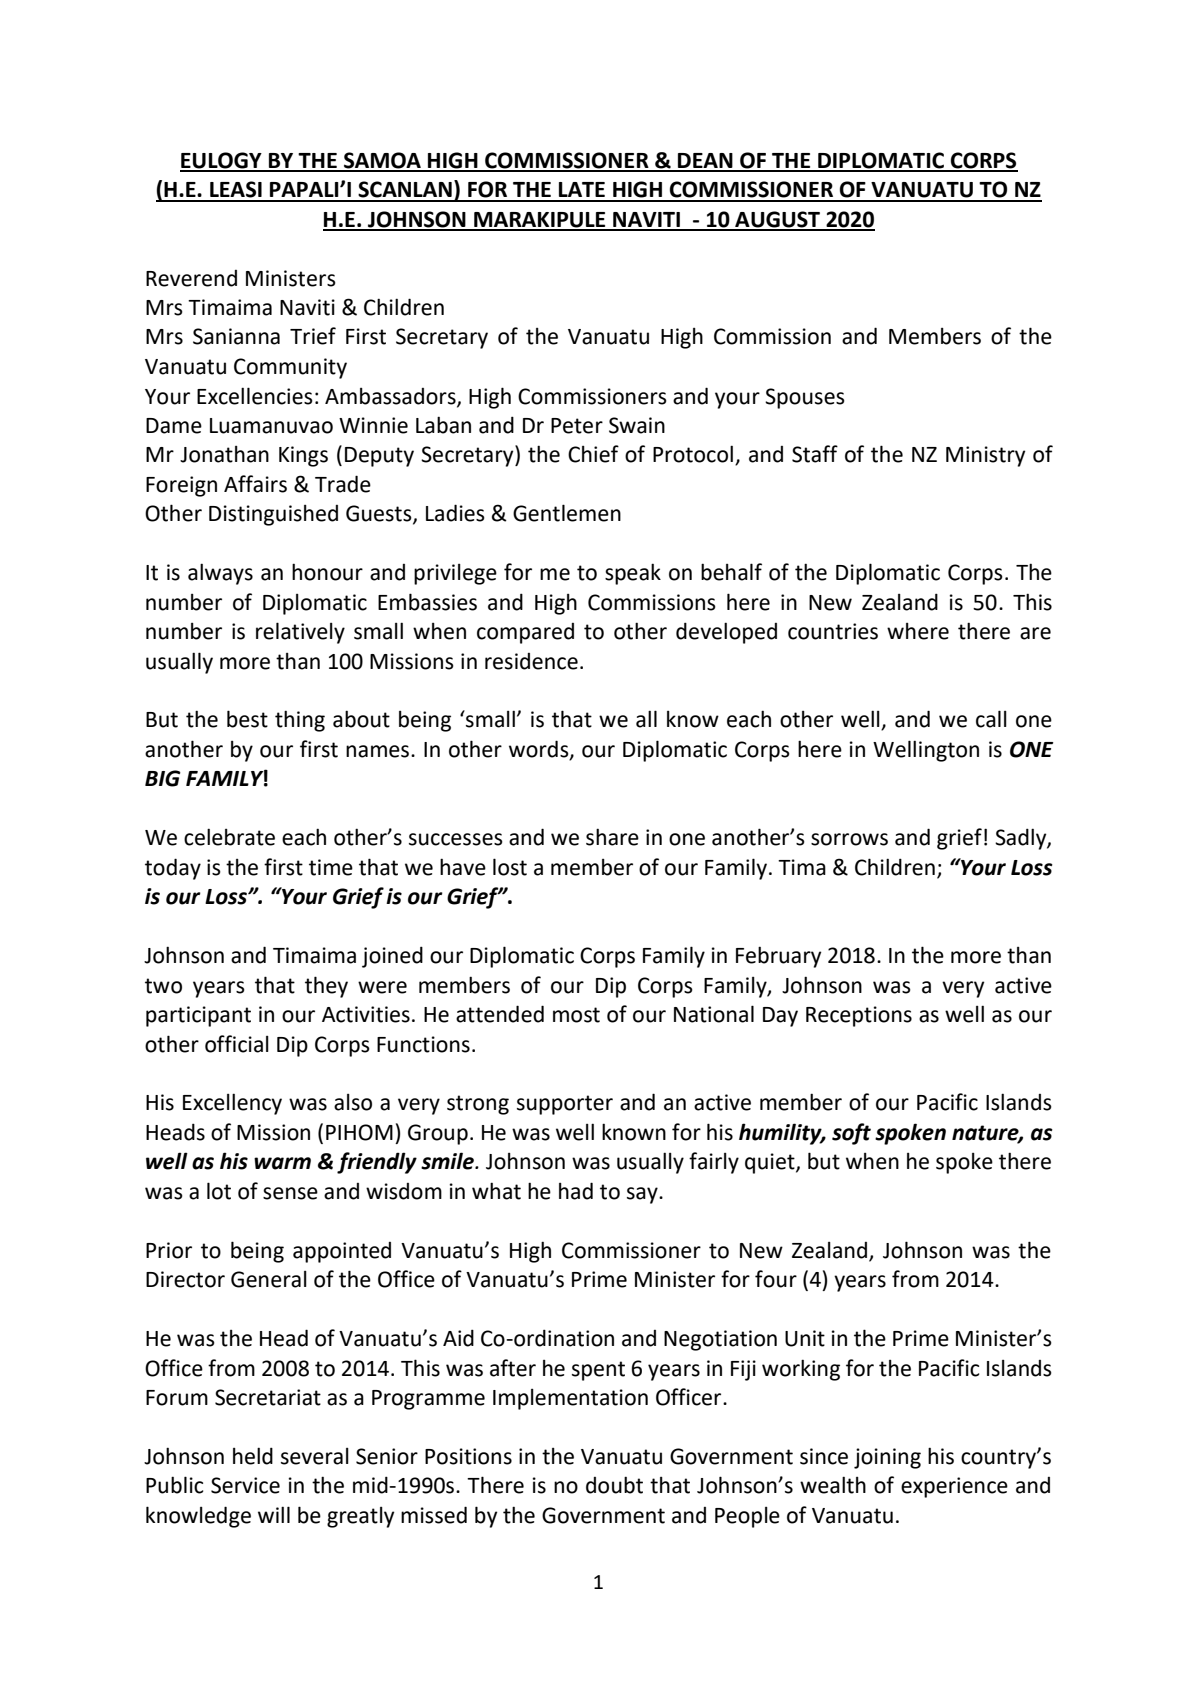 The width and height of the screenshot is (1197, 1693). I want to click on Peter, so click(577, 426).
